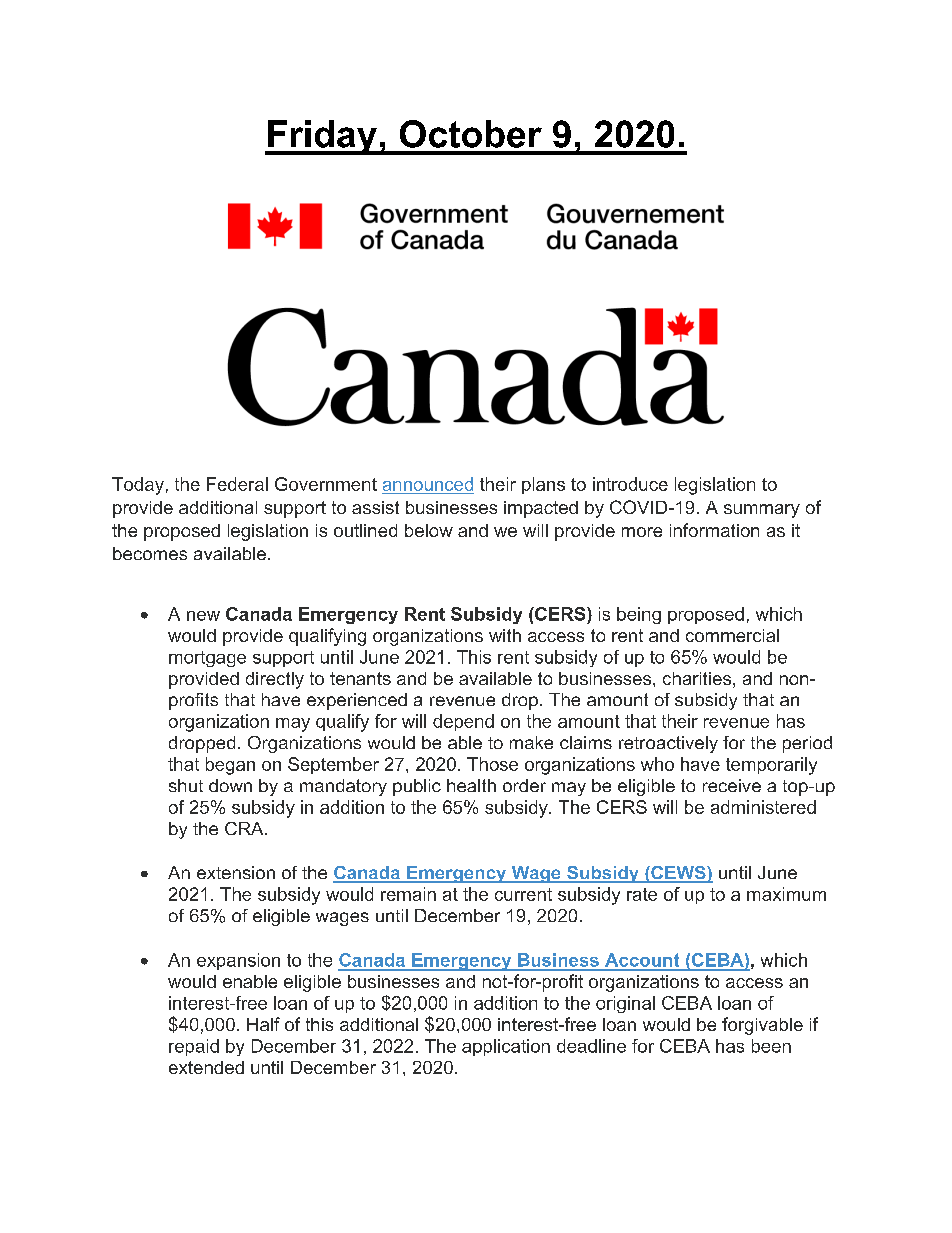  What do you see at coordinates (203, 616) in the screenshot?
I see `new` at bounding box center [203, 616].
